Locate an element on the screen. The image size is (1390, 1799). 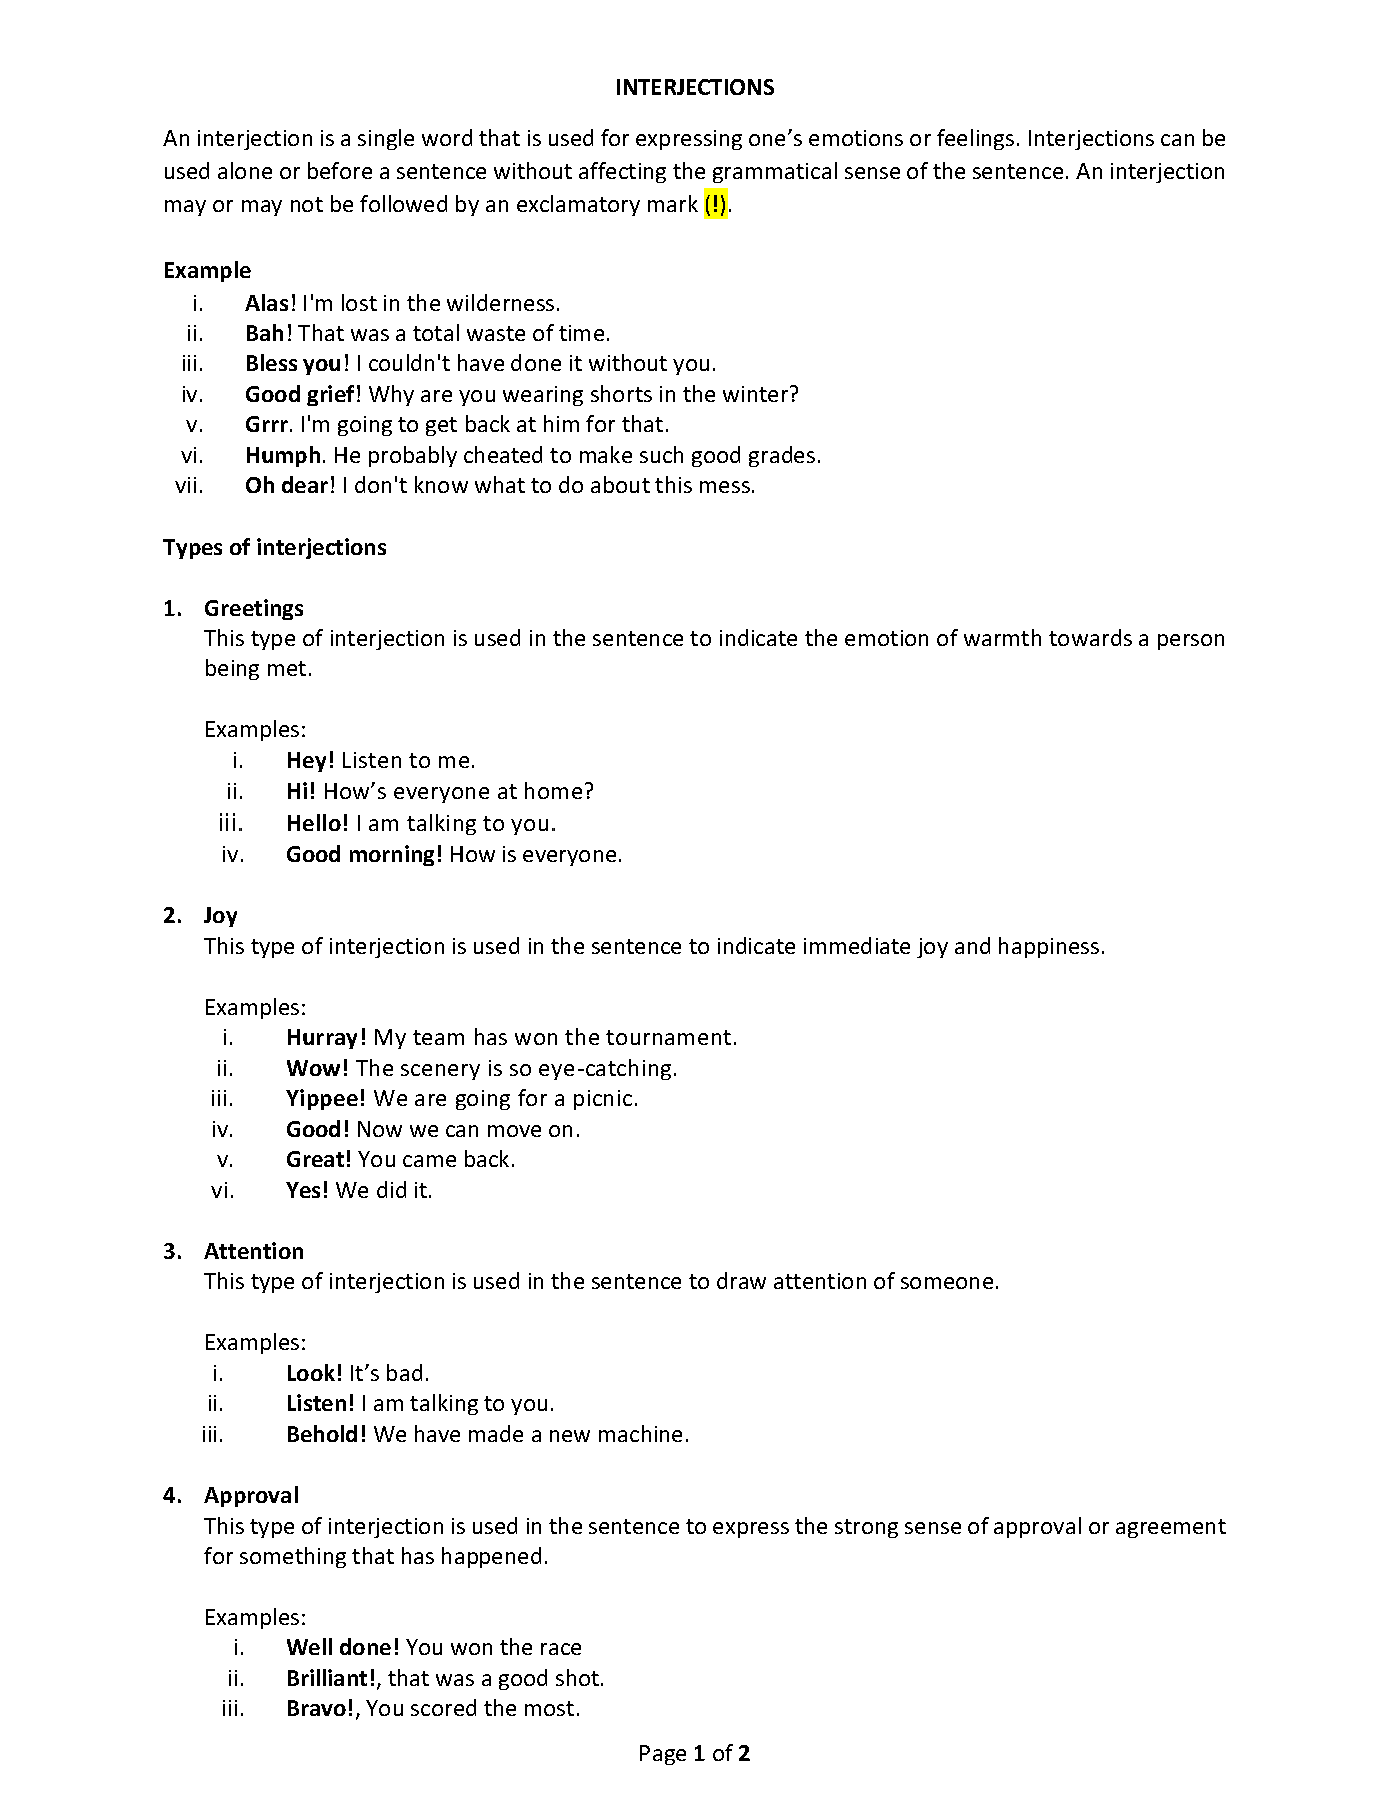
mess is located at coordinates (725, 487).
